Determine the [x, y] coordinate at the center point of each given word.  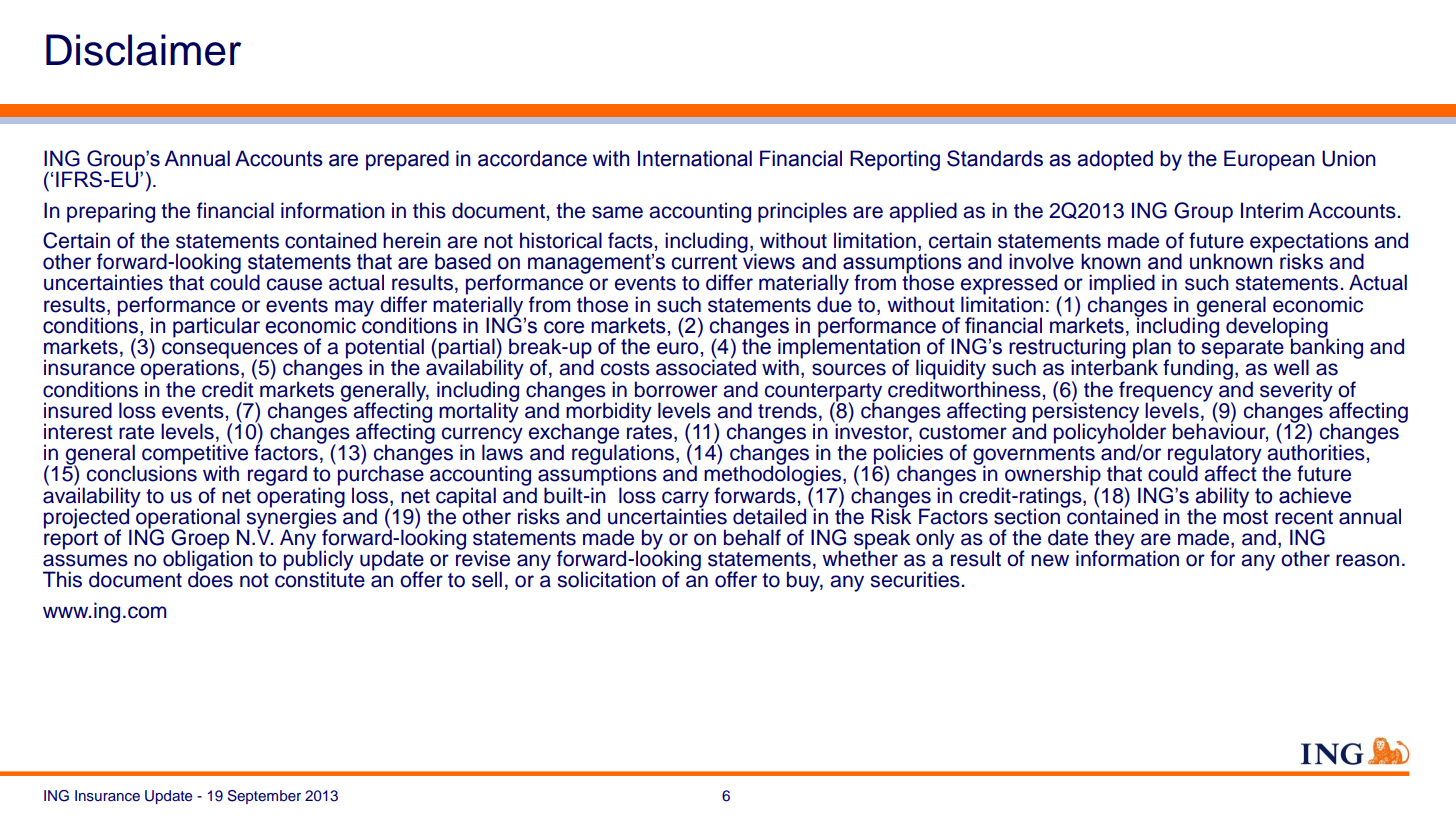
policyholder [1110, 433]
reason [1367, 560]
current [704, 262]
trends [787, 410]
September [264, 797]
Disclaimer [143, 50]
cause [294, 284]
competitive [195, 454]
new [1050, 560]
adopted [1115, 160]
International [695, 158]
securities [915, 579]
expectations [1309, 243]
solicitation [607, 579]
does [210, 579]
